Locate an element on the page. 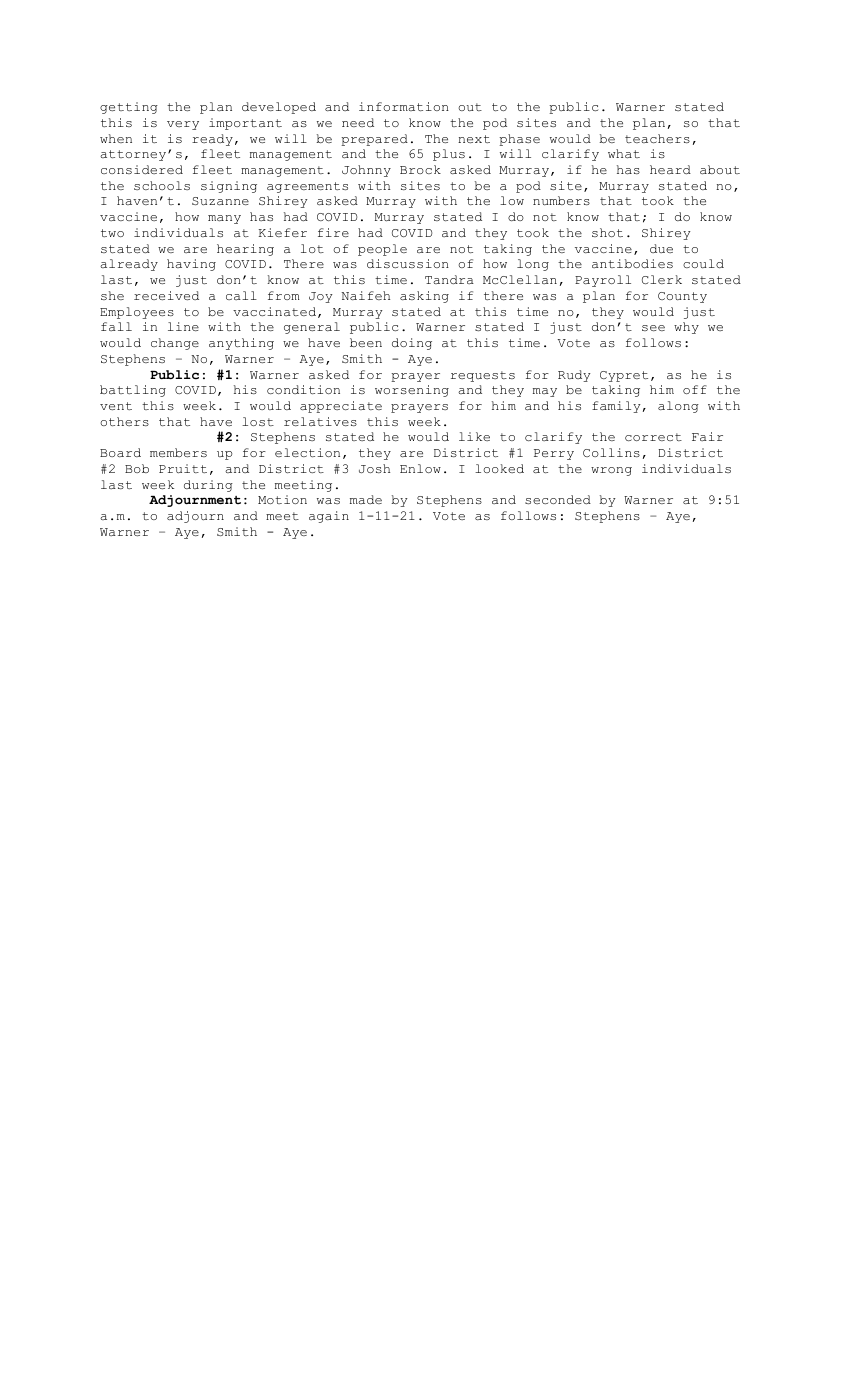  during is located at coordinates (208, 486).
